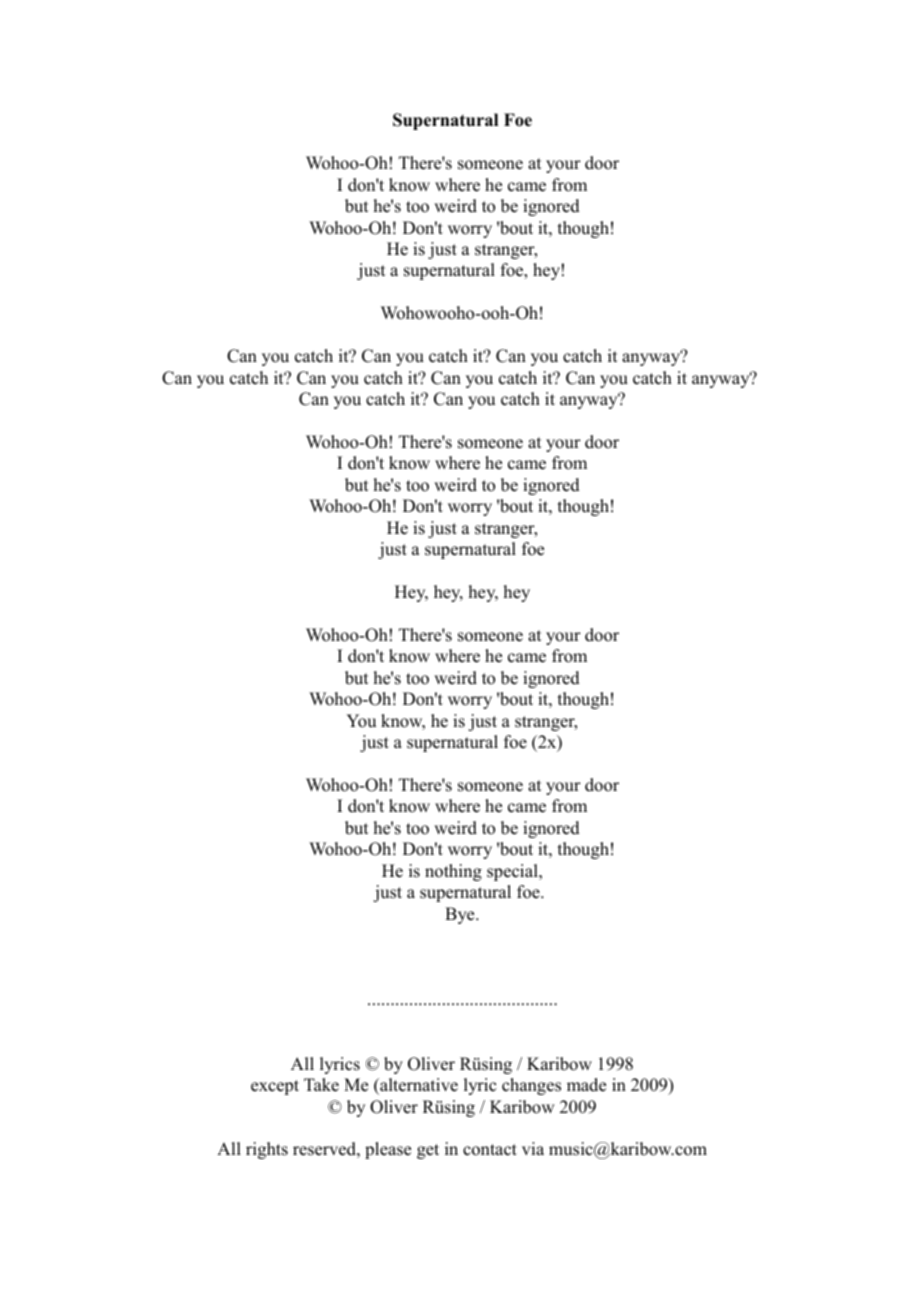 The width and height of the screenshot is (924, 1308). Describe the element at coordinates (461, 915) in the screenshot. I see `Bye` at that location.
